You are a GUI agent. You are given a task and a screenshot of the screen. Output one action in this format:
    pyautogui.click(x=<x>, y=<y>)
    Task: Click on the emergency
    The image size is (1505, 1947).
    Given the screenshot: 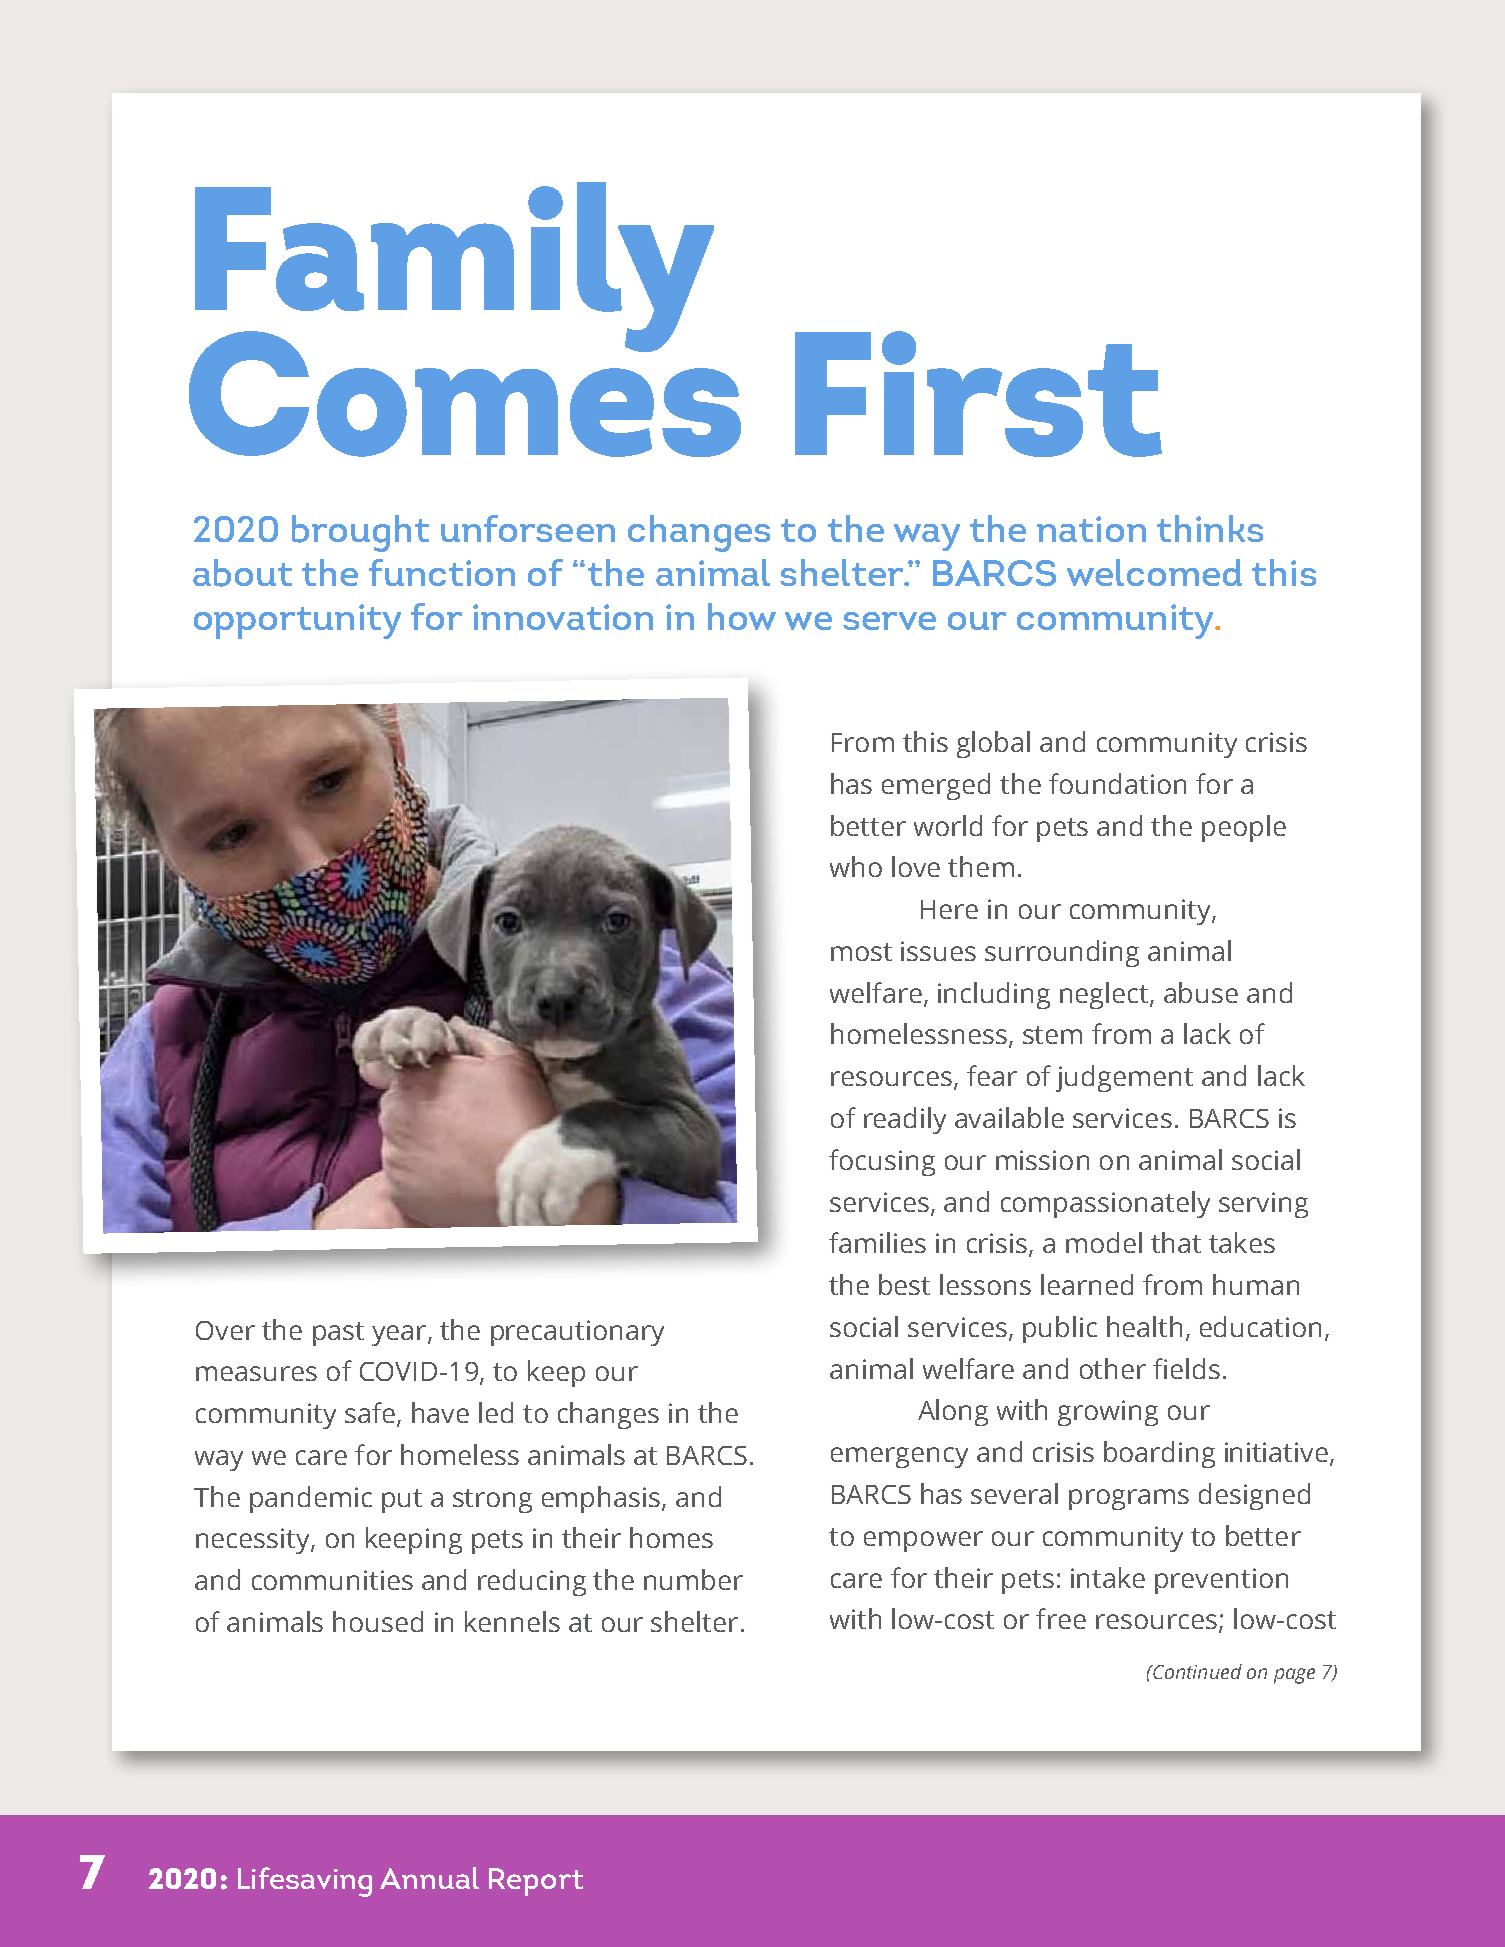 What is the action you would take?
    pyautogui.click(x=899, y=1457)
